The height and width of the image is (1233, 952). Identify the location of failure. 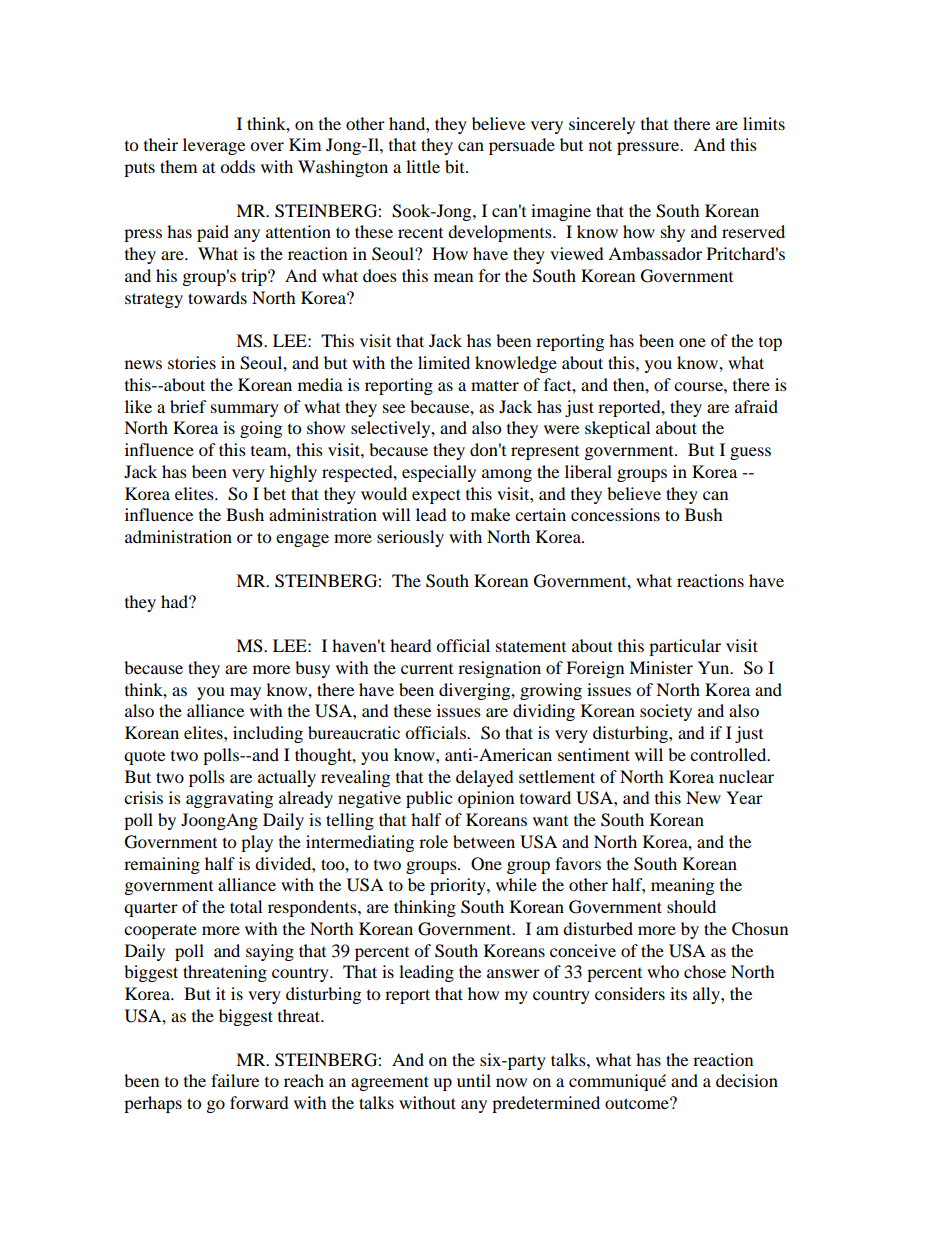
(235, 1080).
